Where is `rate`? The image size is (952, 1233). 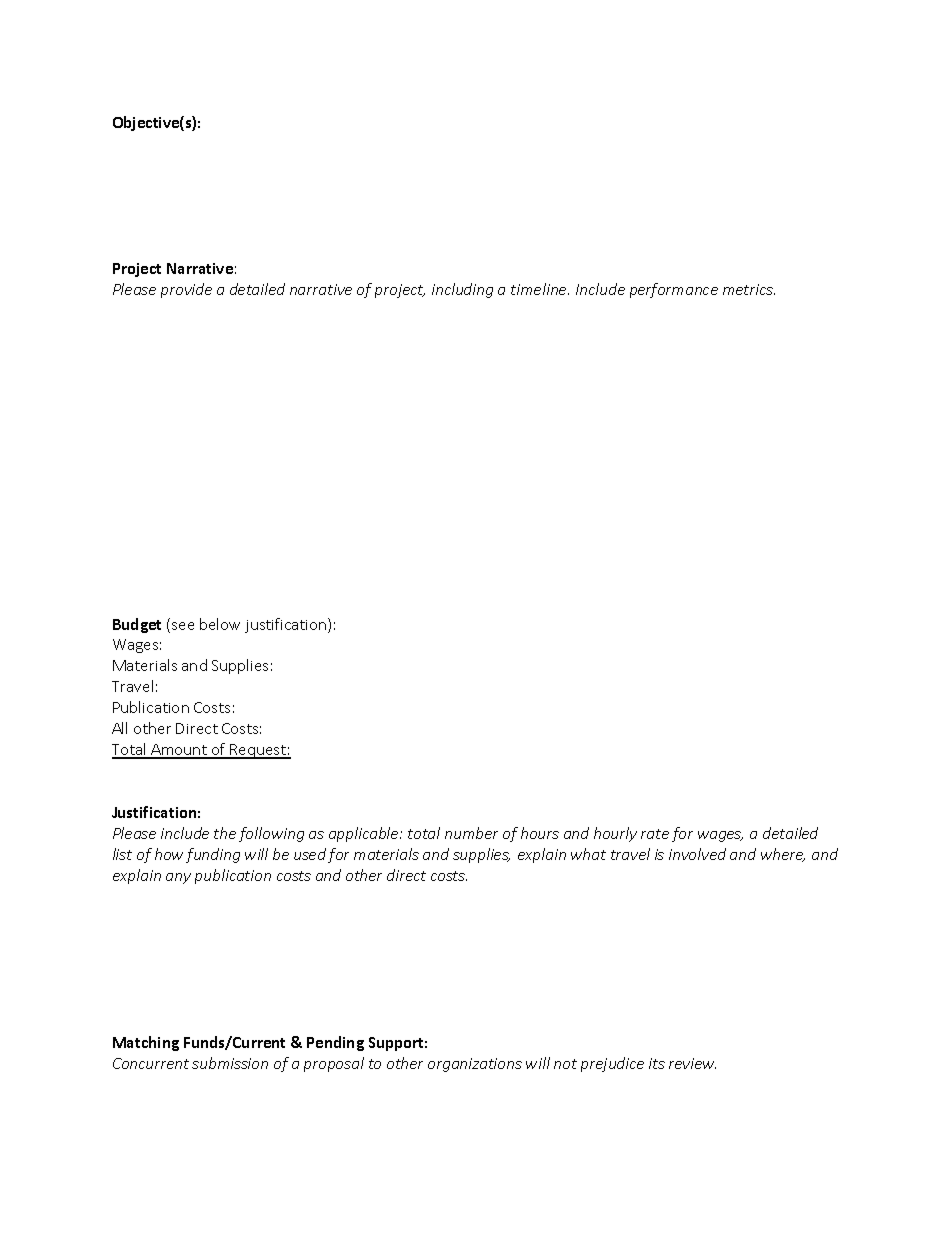
rate is located at coordinates (655, 834).
